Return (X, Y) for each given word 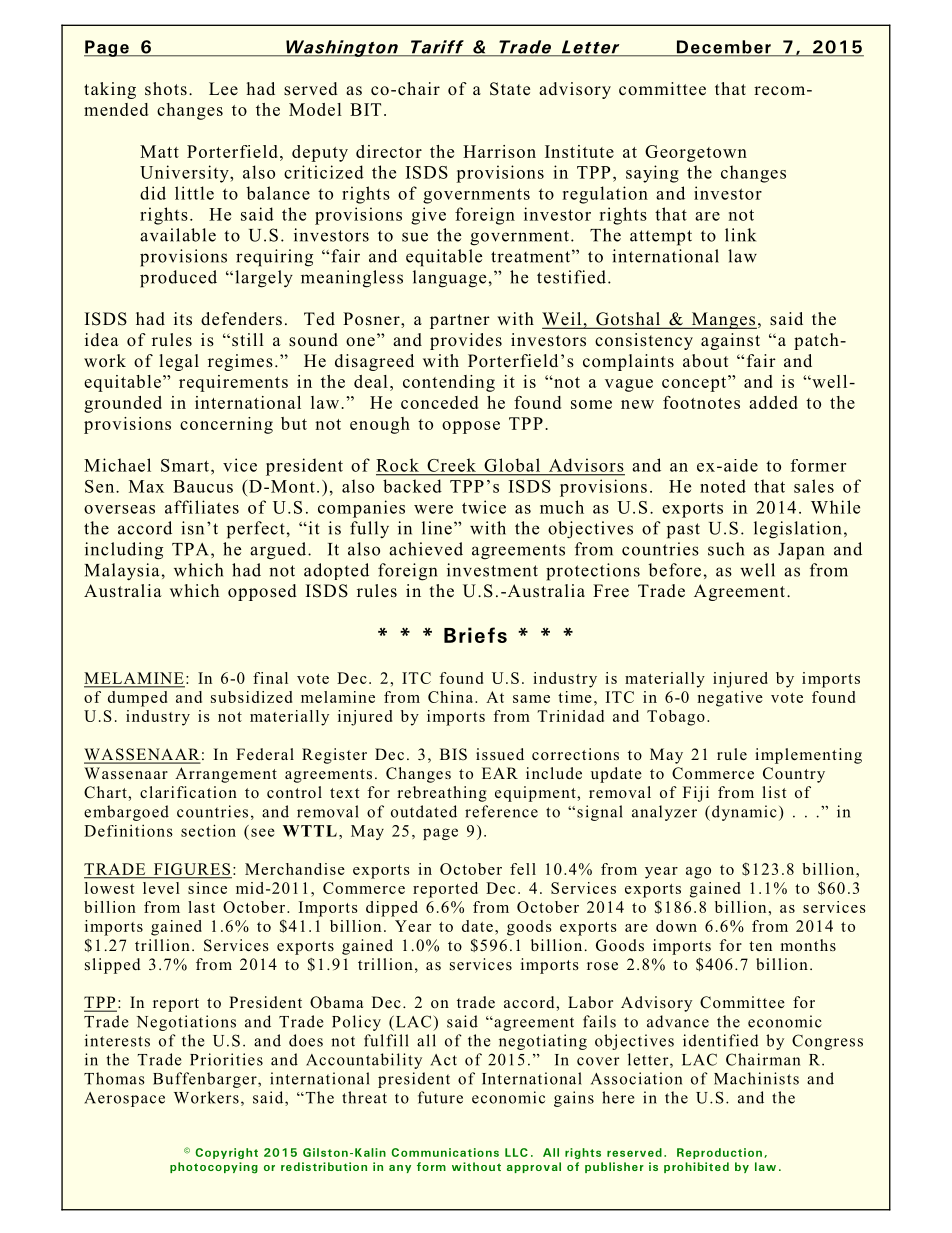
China (452, 697)
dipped (392, 909)
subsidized (251, 697)
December (723, 48)
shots (166, 89)
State (510, 89)
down (676, 926)
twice (484, 507)
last (201, 907)
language (449, 279)
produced (178, 279)
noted (723, 486)
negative (730, 699)
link (740, 235)
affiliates (202, 507)
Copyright (226, 1153)
